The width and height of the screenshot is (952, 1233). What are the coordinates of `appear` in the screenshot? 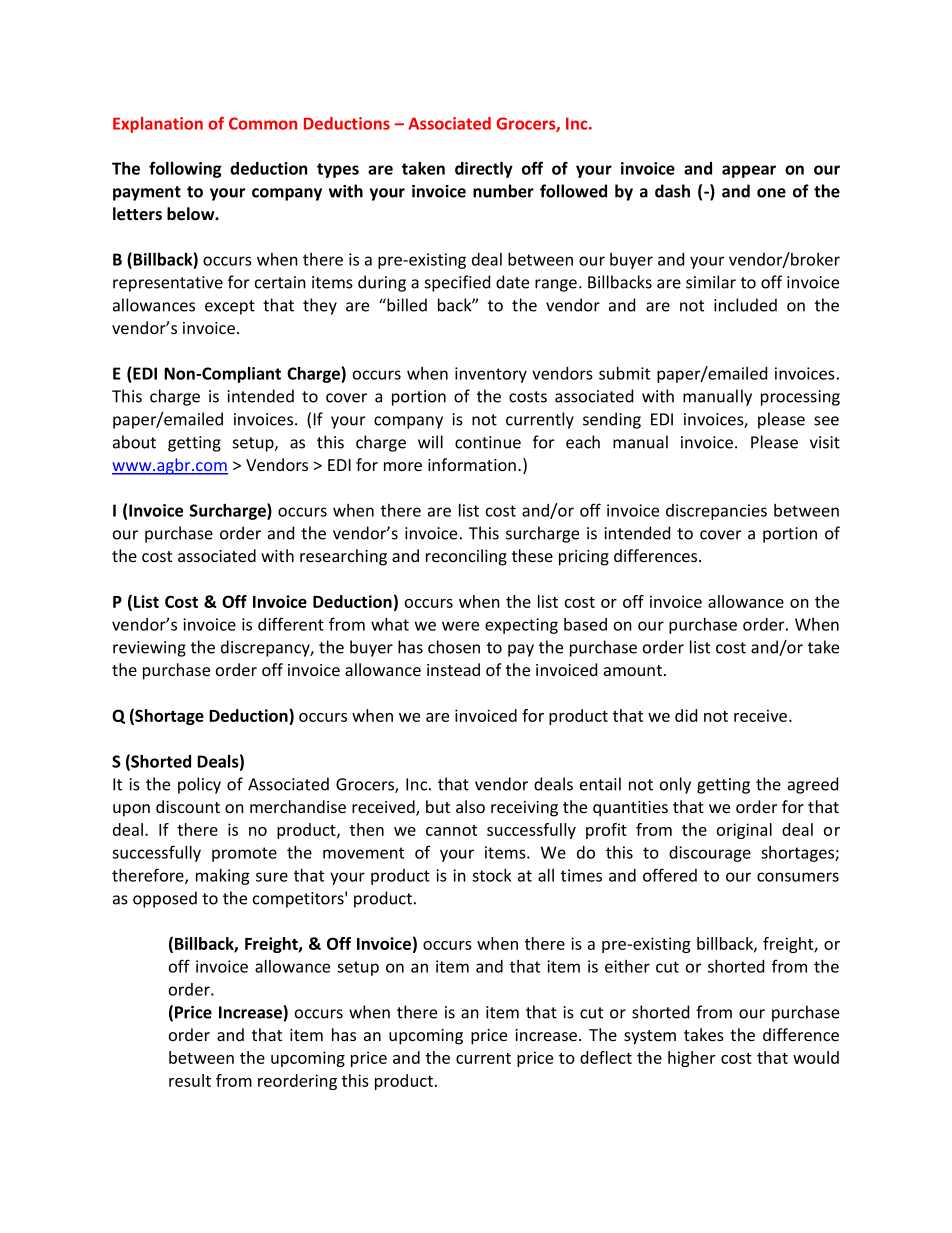 It's located at (749, 171).
